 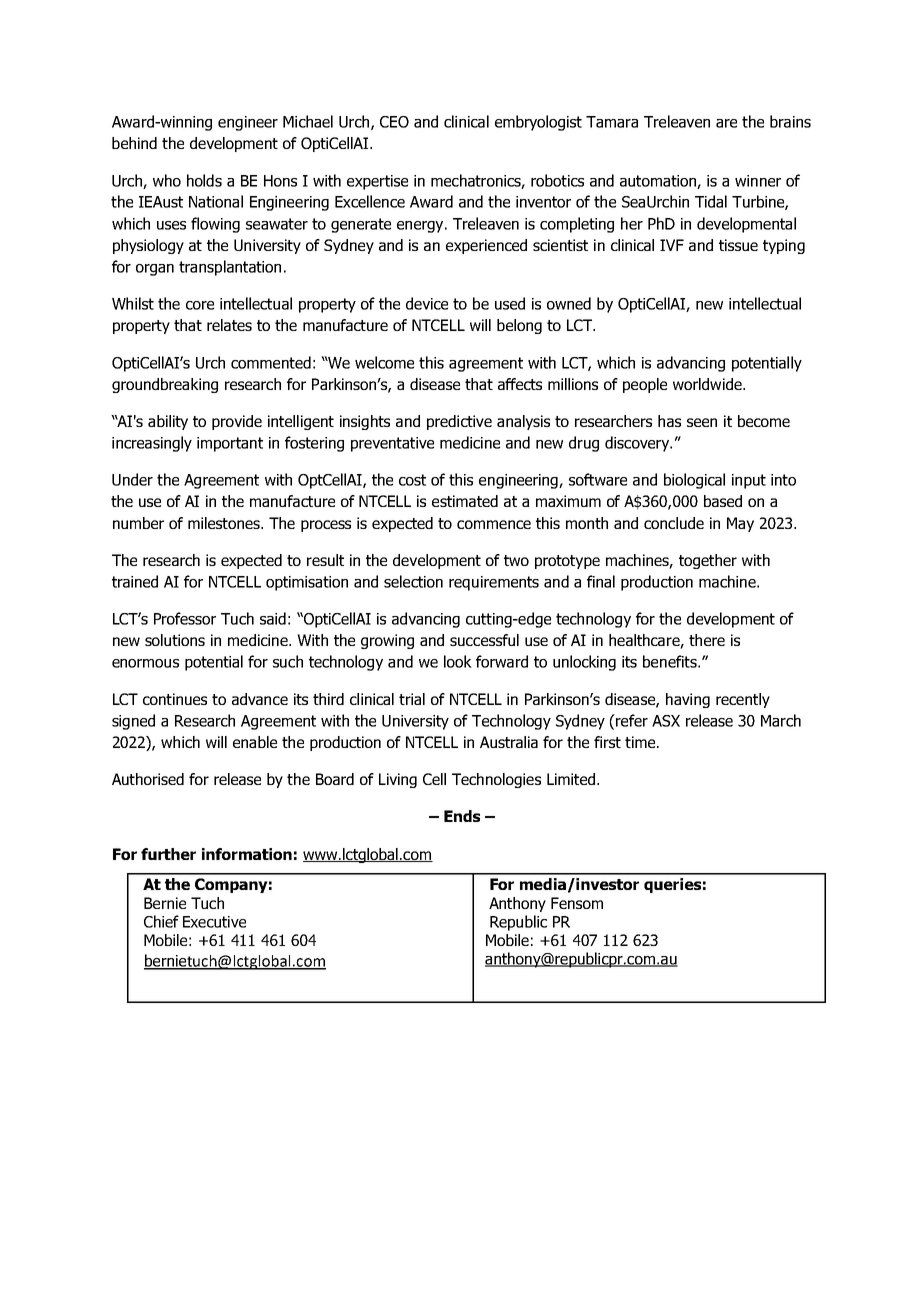 I want to click on CEO, so click(x=394, y=122).
